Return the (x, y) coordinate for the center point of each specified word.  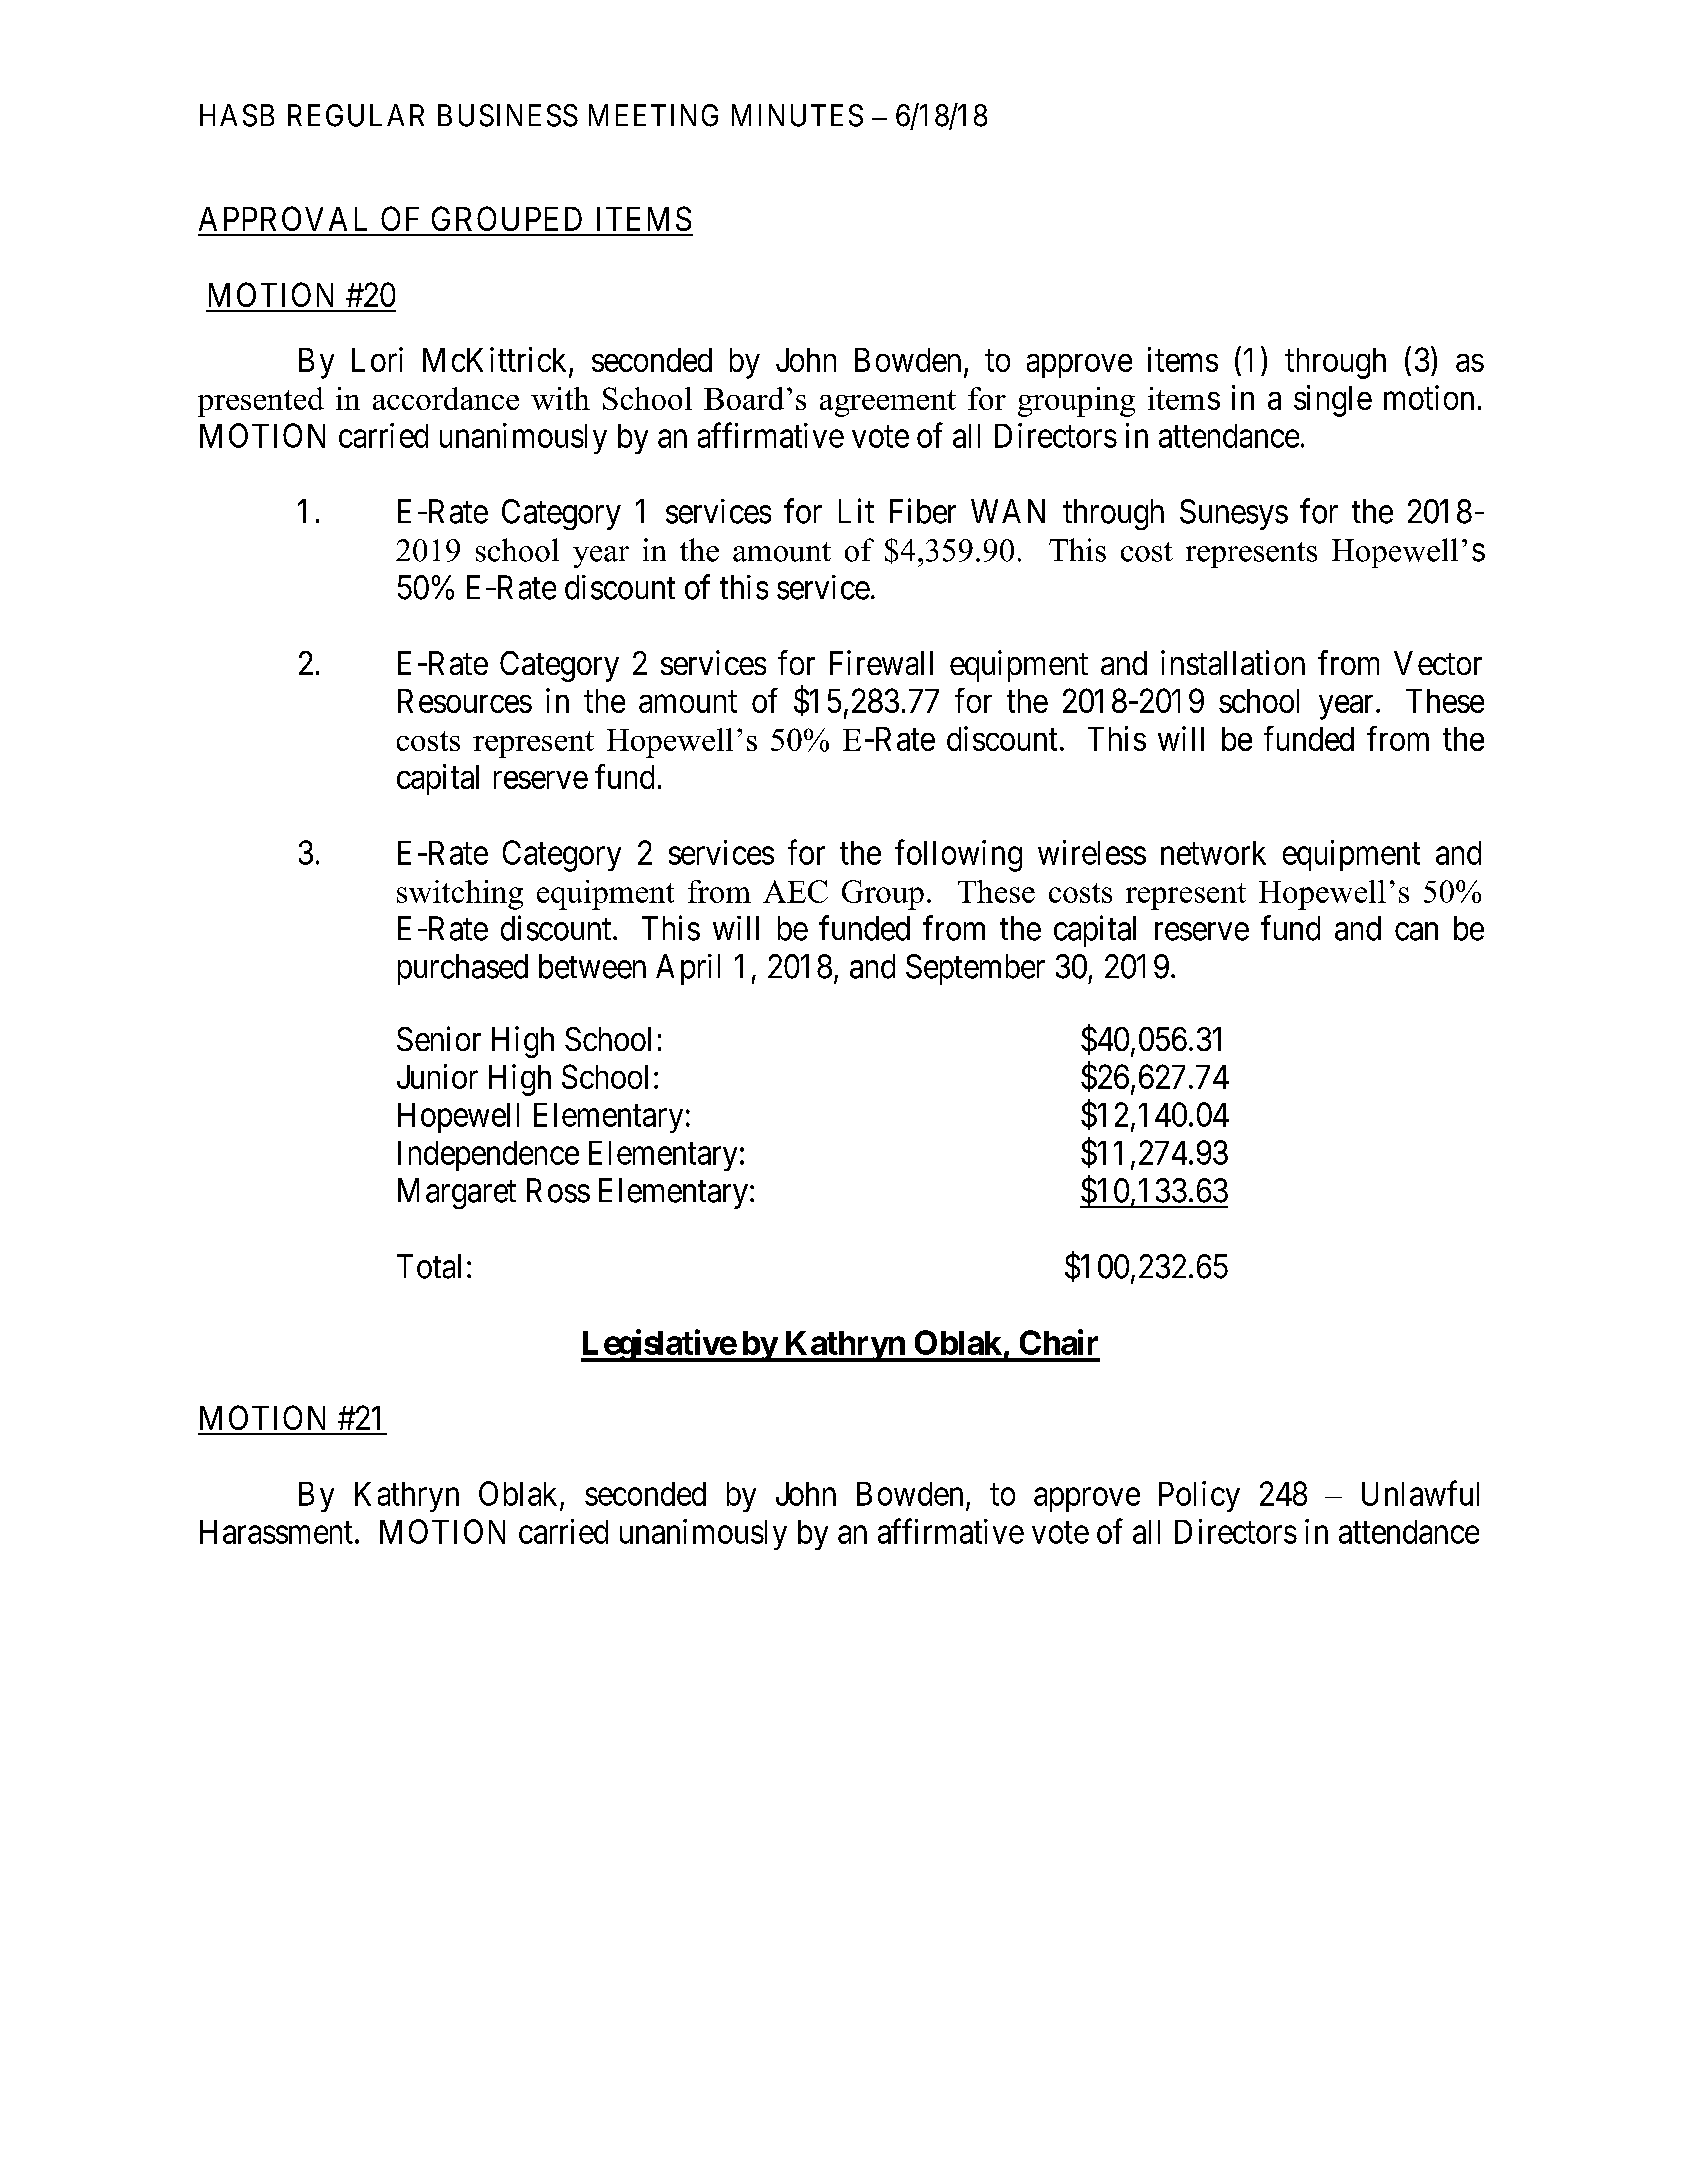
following (958, 856)
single (1333, 401)
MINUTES (797, 115)
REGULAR (356, 115)
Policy (1199, 1496)
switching (460, 895)
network (1213, 853)
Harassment (276, 1532)
